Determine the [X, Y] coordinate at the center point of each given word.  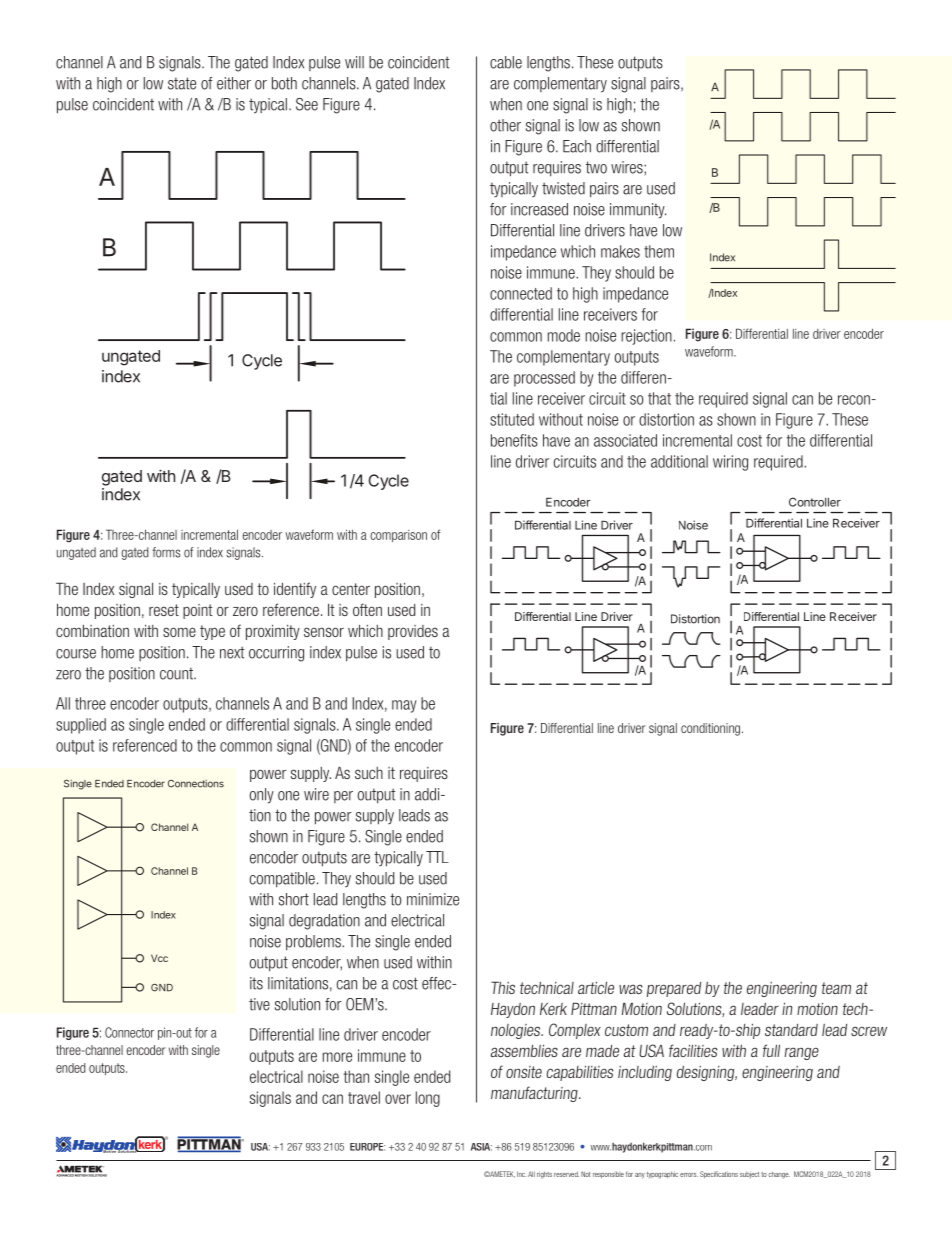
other [505, 125]
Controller [815, 502]
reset [164, 610]
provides [413, 632]
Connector [129, 1032]
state [182, 83]
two [596, 167]
